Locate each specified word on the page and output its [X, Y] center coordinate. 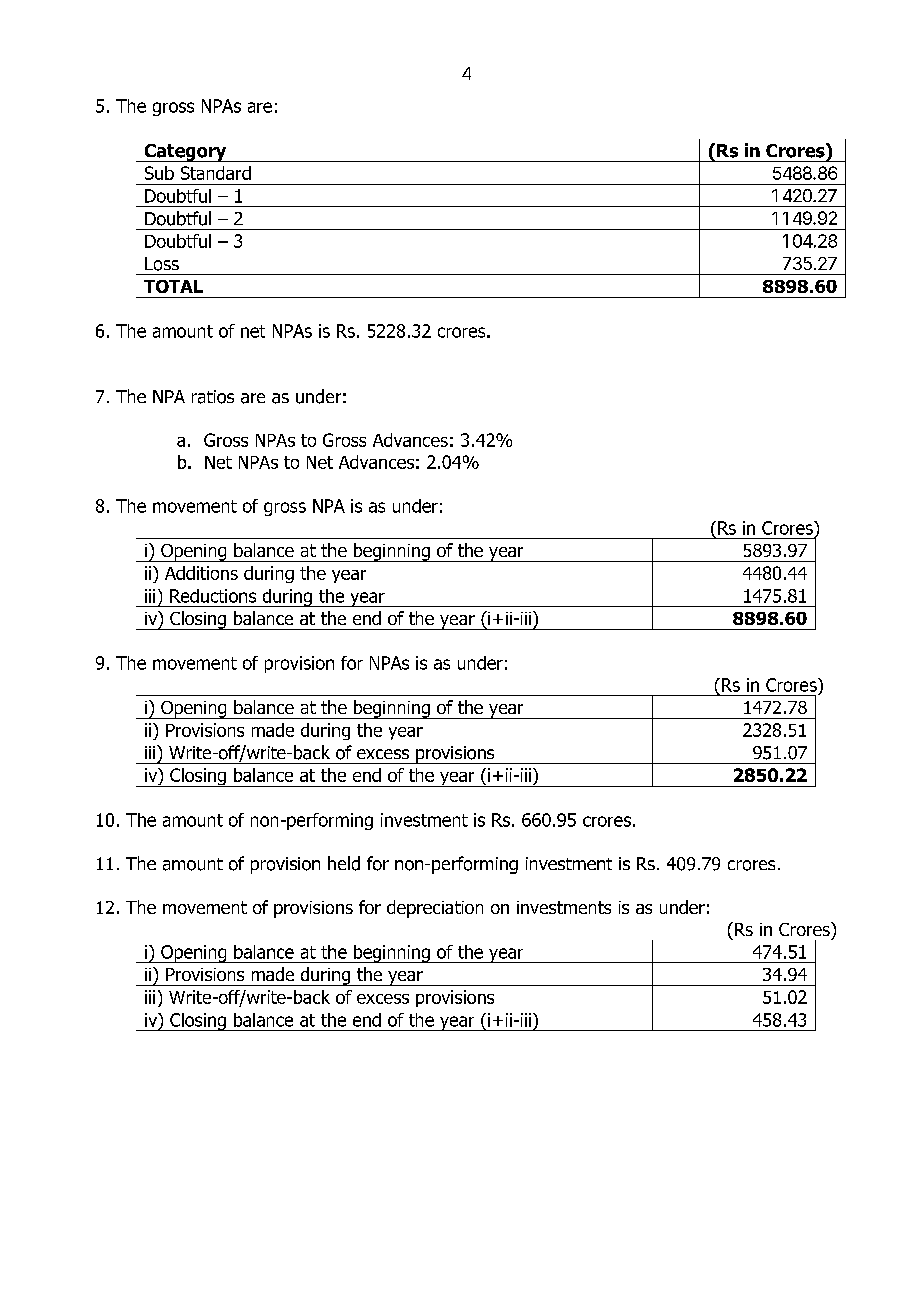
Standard [216, 173]
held [344, 863]
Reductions [213, 596]
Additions [201, 573]
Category [185, 153]
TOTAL [173, 286]
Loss [162, 264]
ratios [213, 397]
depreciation [435, 909]
